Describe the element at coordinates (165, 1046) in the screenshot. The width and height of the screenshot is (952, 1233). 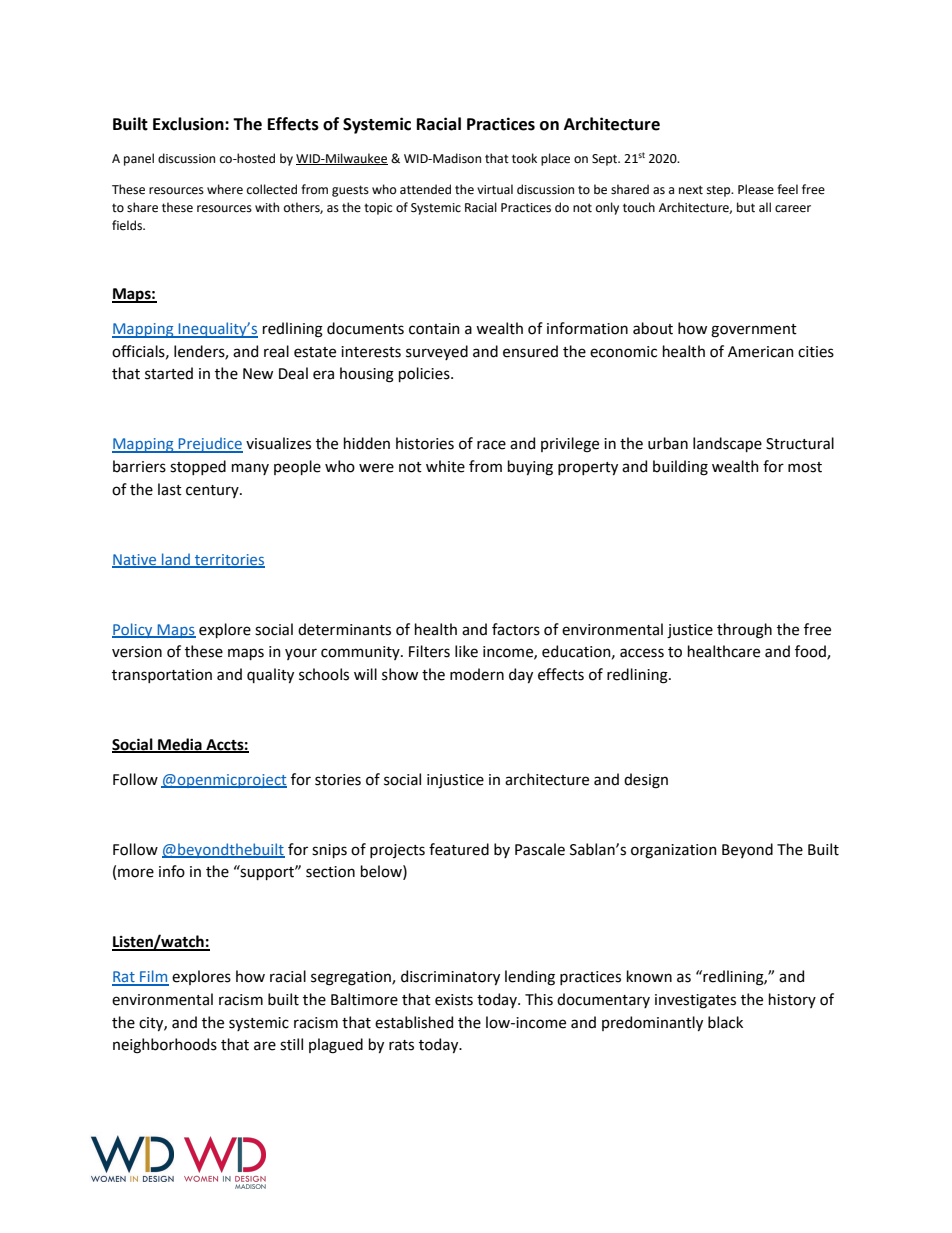
I see `neighborhoods` at that location.
